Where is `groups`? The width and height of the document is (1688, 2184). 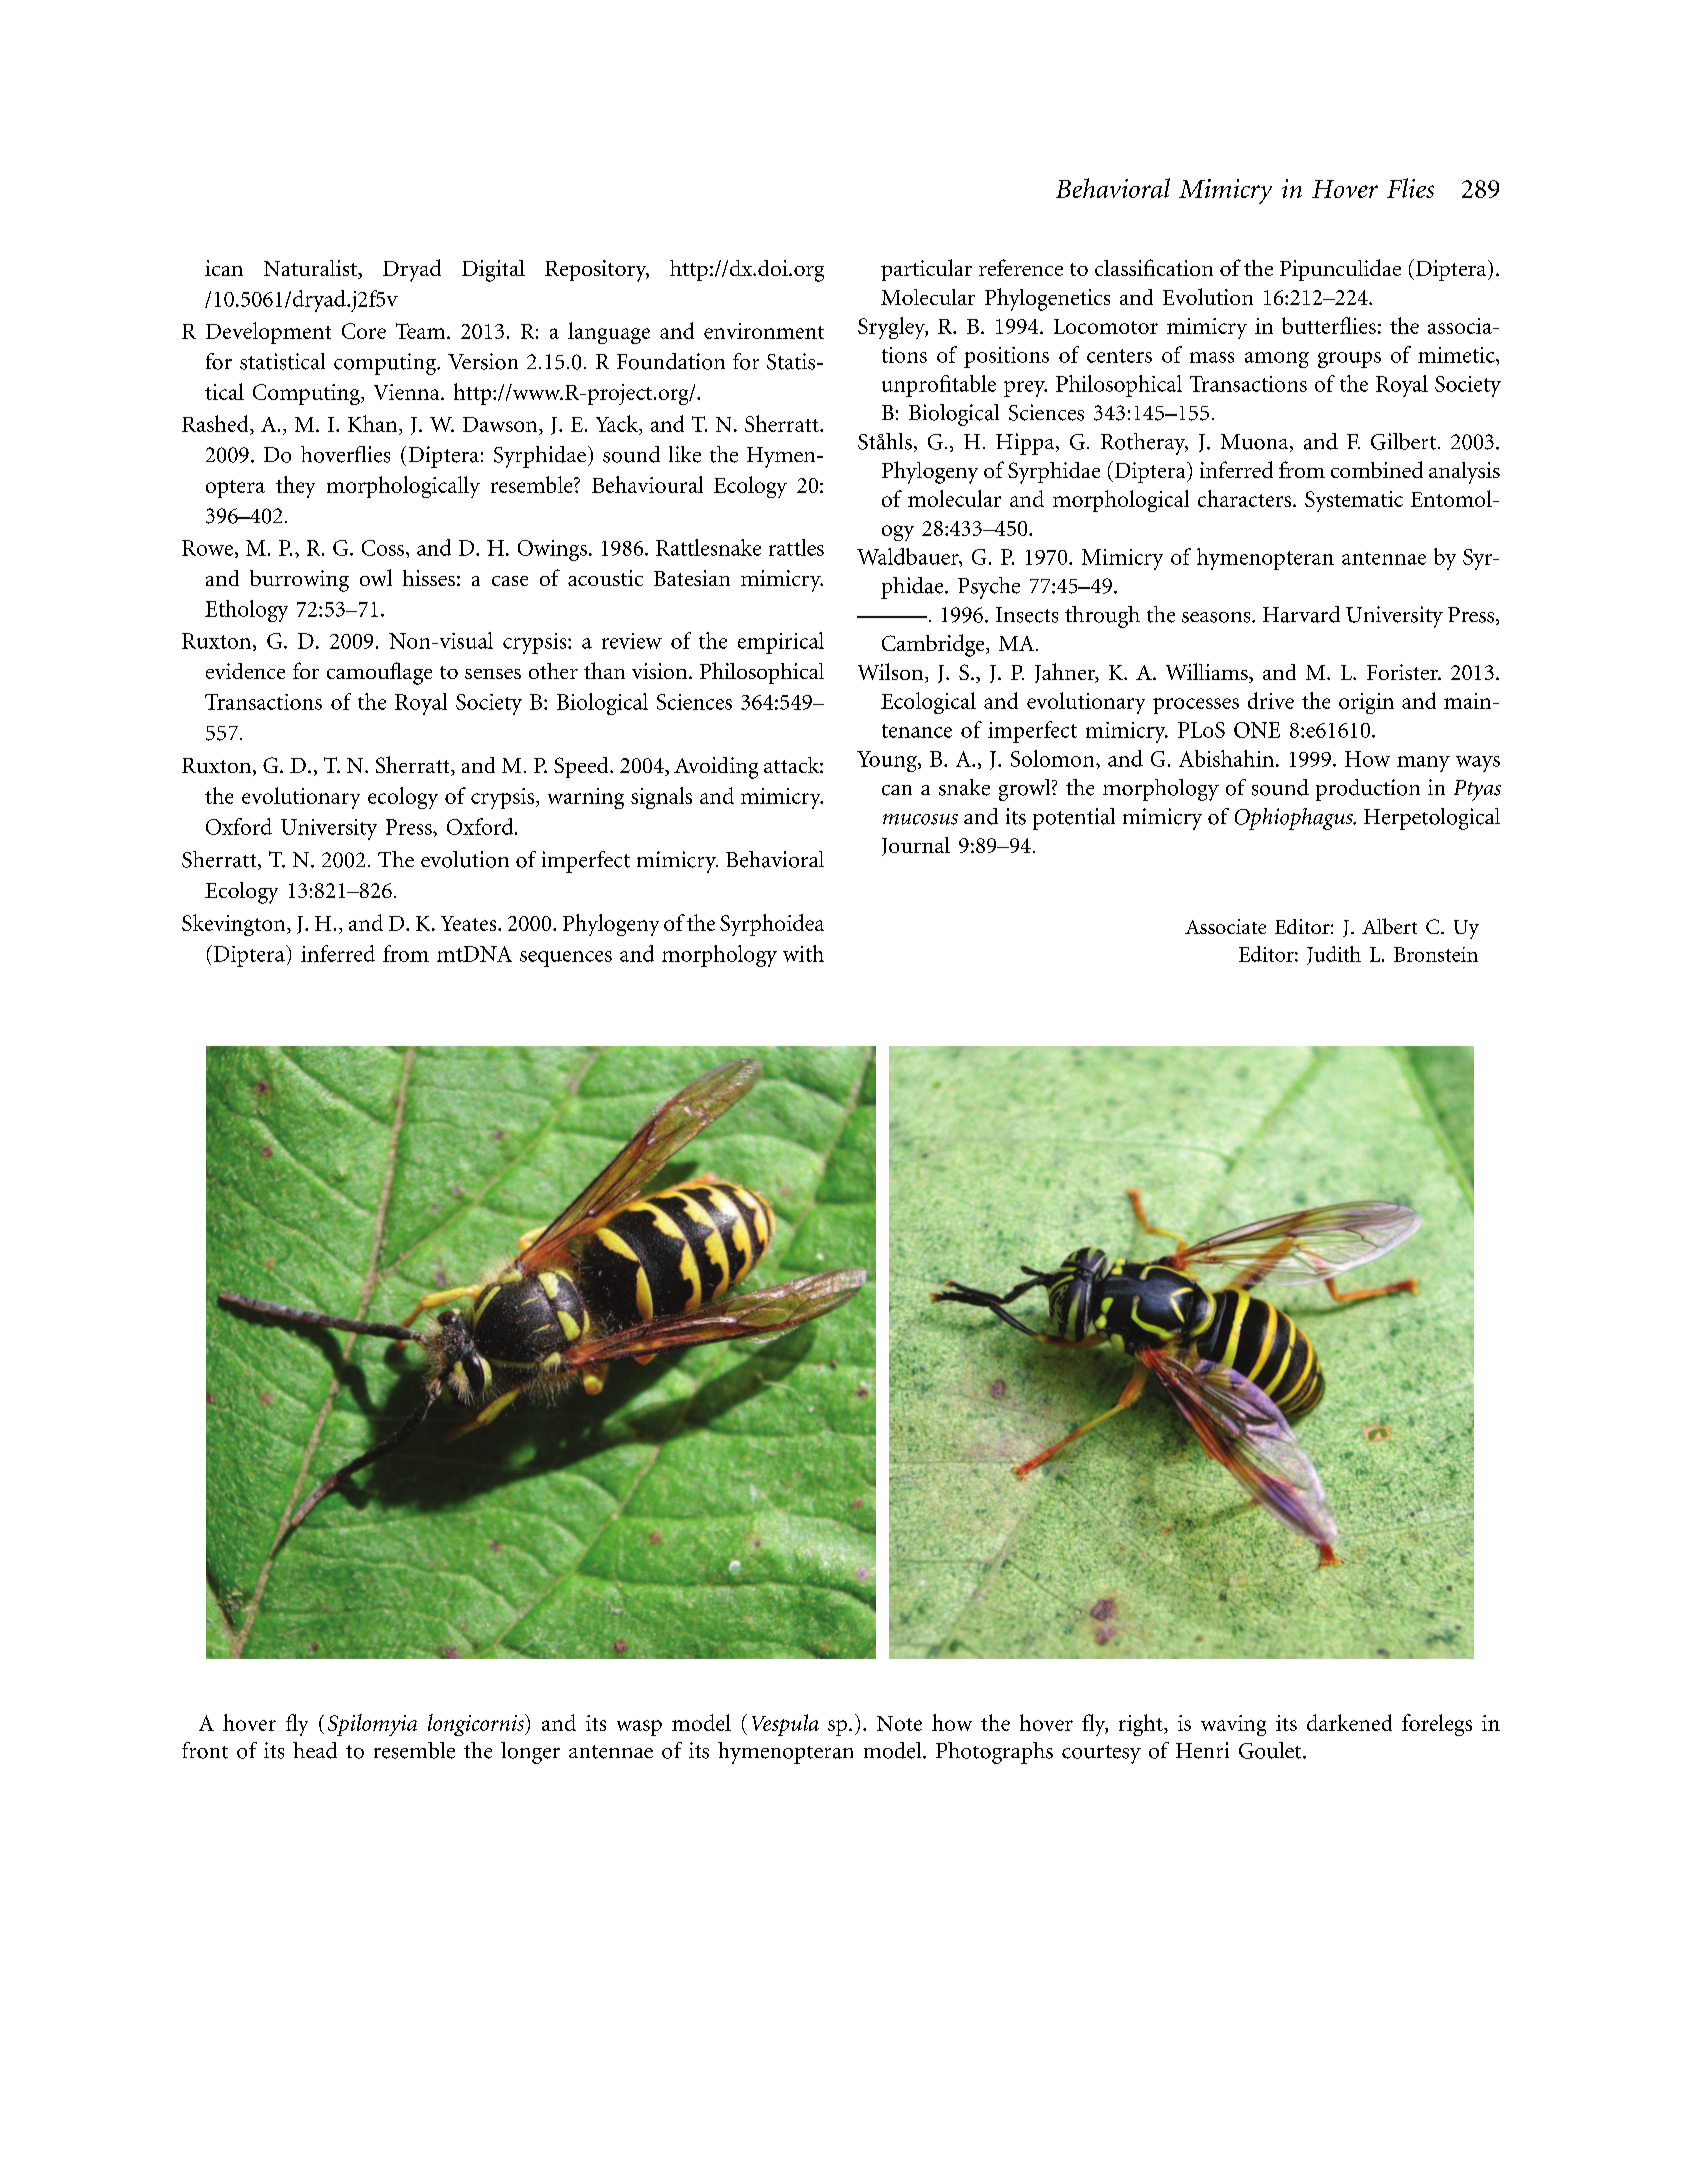 groups is located at coordinates (1349, 360).
